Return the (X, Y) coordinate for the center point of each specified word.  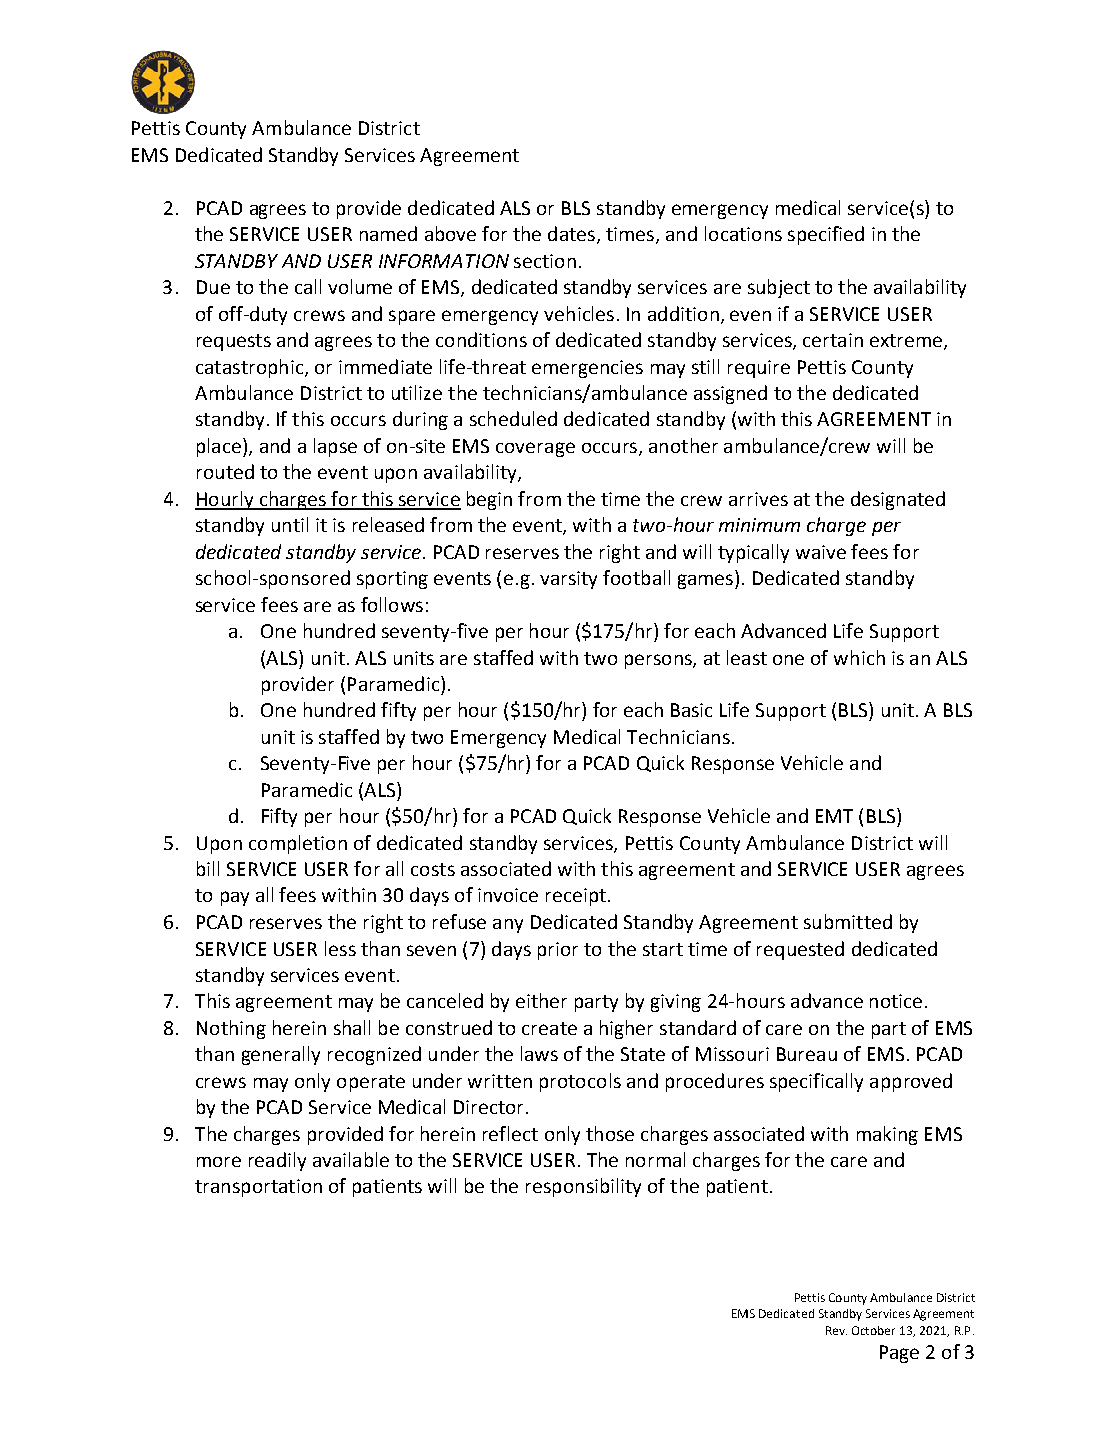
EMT (834, 816)
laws (539, 1053)
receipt (576, 897)
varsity (568, 580)
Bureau (807, 1054)
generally (281, 1055)
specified (826, 235)
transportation (258, 1188)
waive (821, 552)
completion (298, 844)
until (290, 524)
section (545, 261)
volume (360, 286)
